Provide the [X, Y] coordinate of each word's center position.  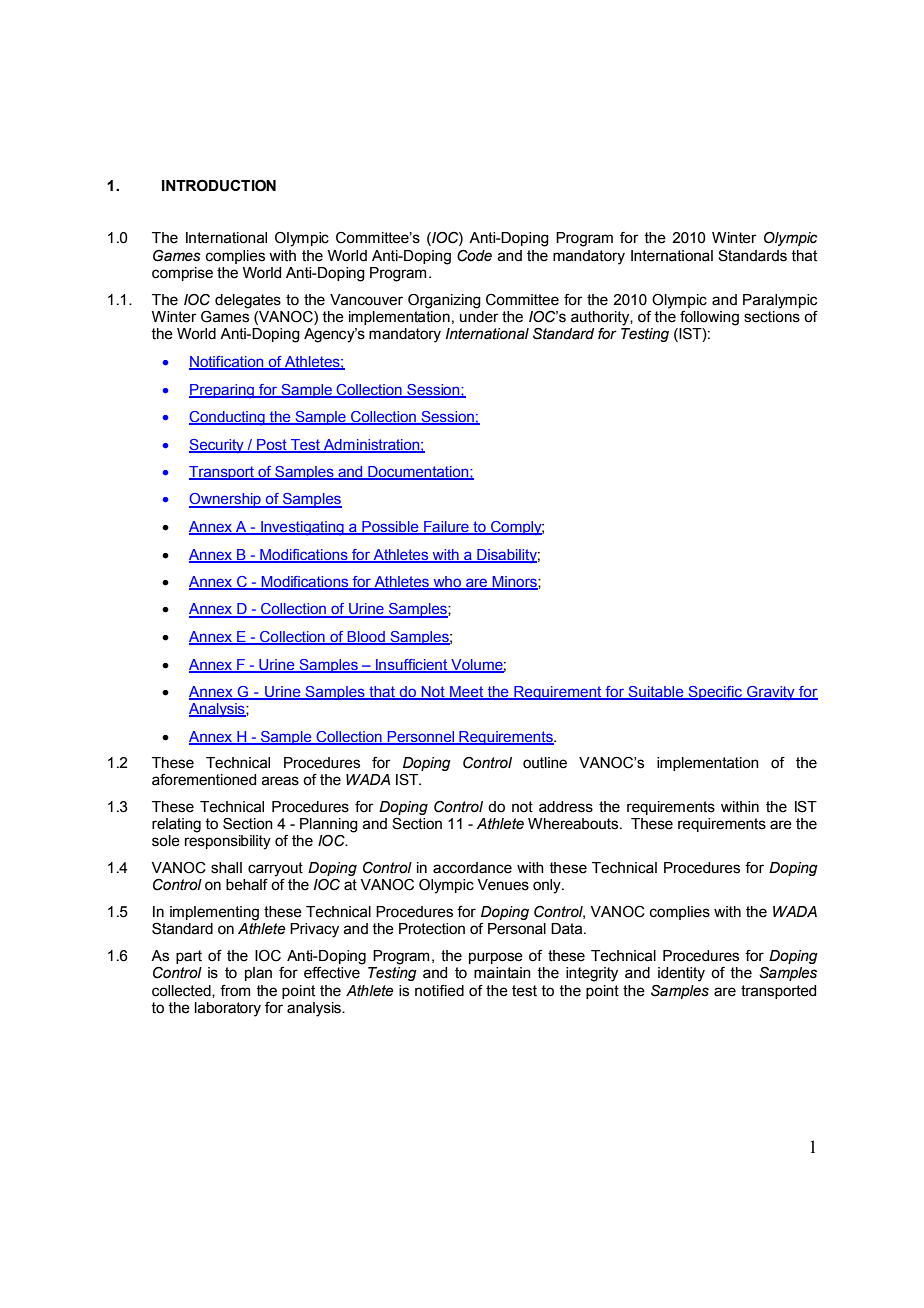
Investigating [302, 528]
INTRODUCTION [219, 186]
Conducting [228, 418]
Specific [715, 693]
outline [545, 763]
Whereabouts [574, 824]
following [709, 318]
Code [474, 256]
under [479, 315]
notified [439, 991]
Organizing [444, 301]
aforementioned [204, 780]
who [447, 583]
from [235, 991]
